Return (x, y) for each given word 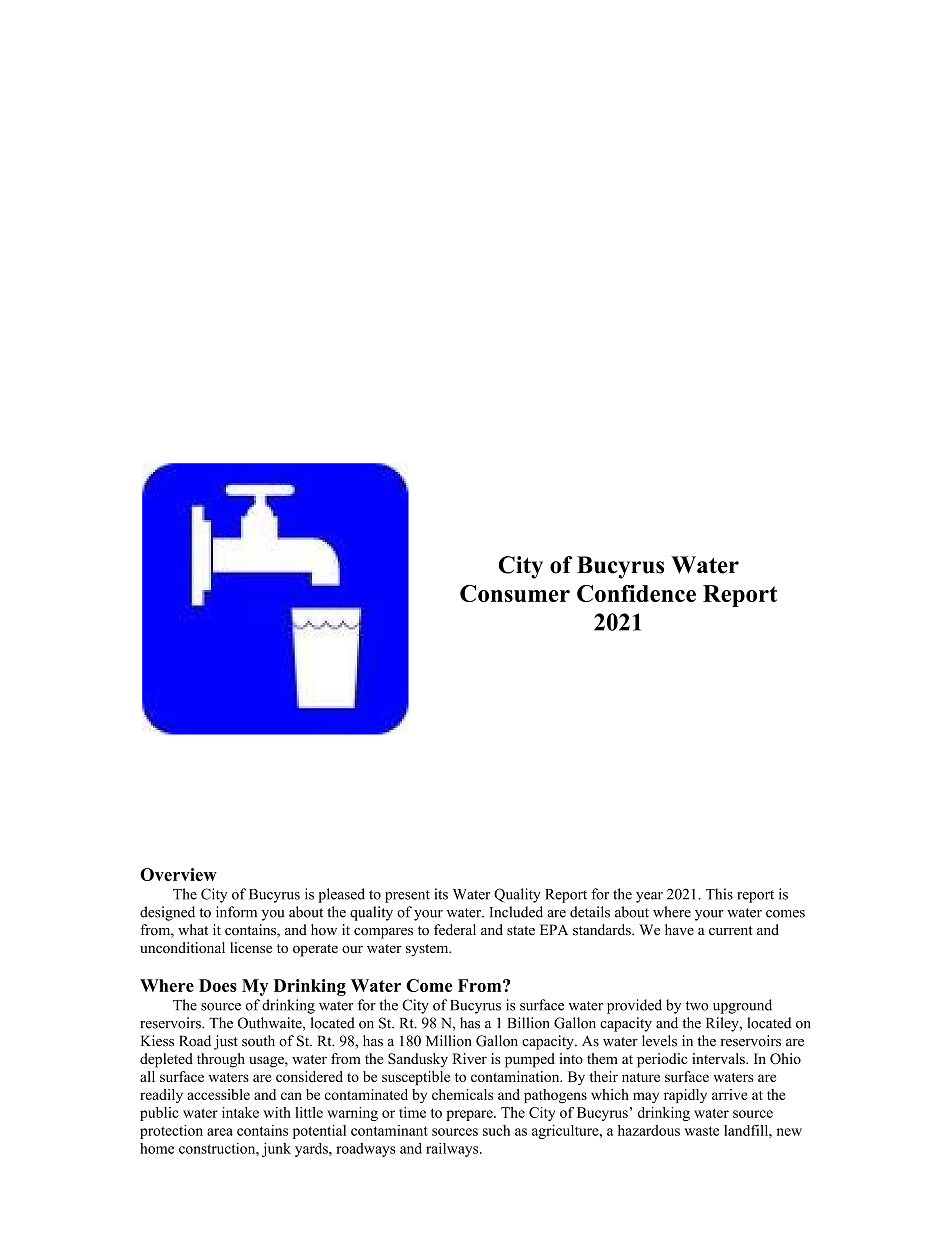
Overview (178, 874)
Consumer (515, 593)
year (649, 897)
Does (218, 985)
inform (236, 912)
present (407, 896)
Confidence (636, 593)
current (731, 931)
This (719, 894)
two (697, 1006)
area (220, 1132)
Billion (528, 1023)
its (441, 894)
